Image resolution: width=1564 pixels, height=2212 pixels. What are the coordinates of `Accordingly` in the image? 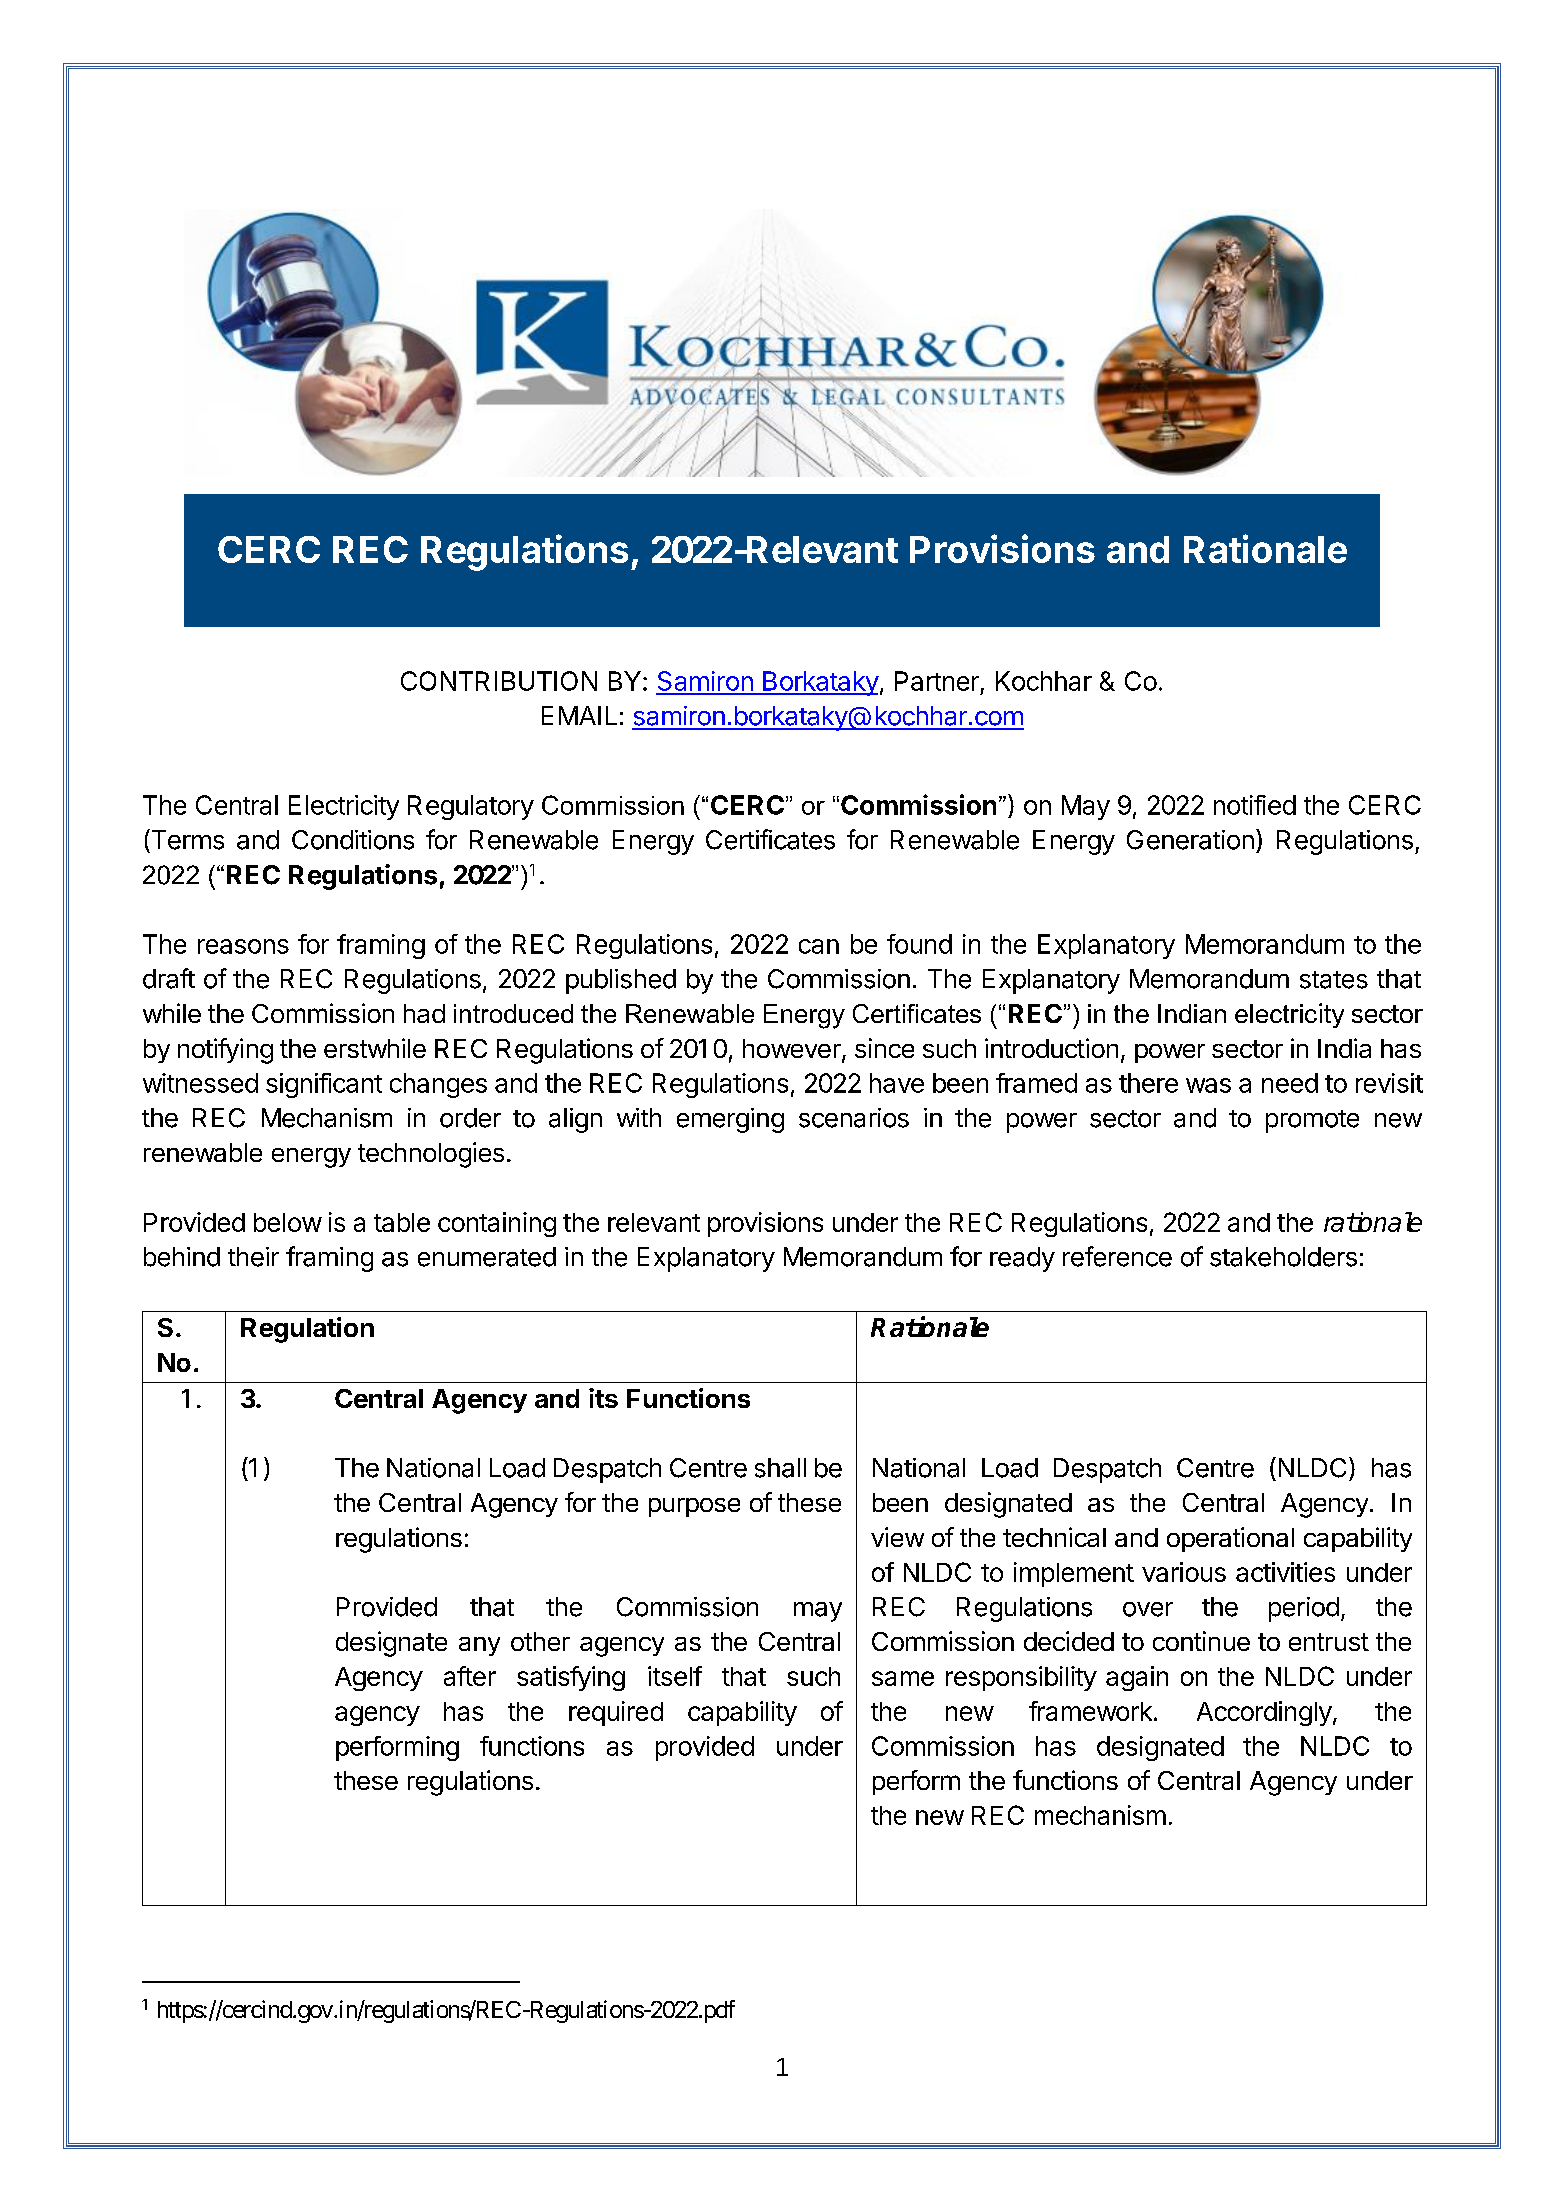 It's located at (1264, 1713).
